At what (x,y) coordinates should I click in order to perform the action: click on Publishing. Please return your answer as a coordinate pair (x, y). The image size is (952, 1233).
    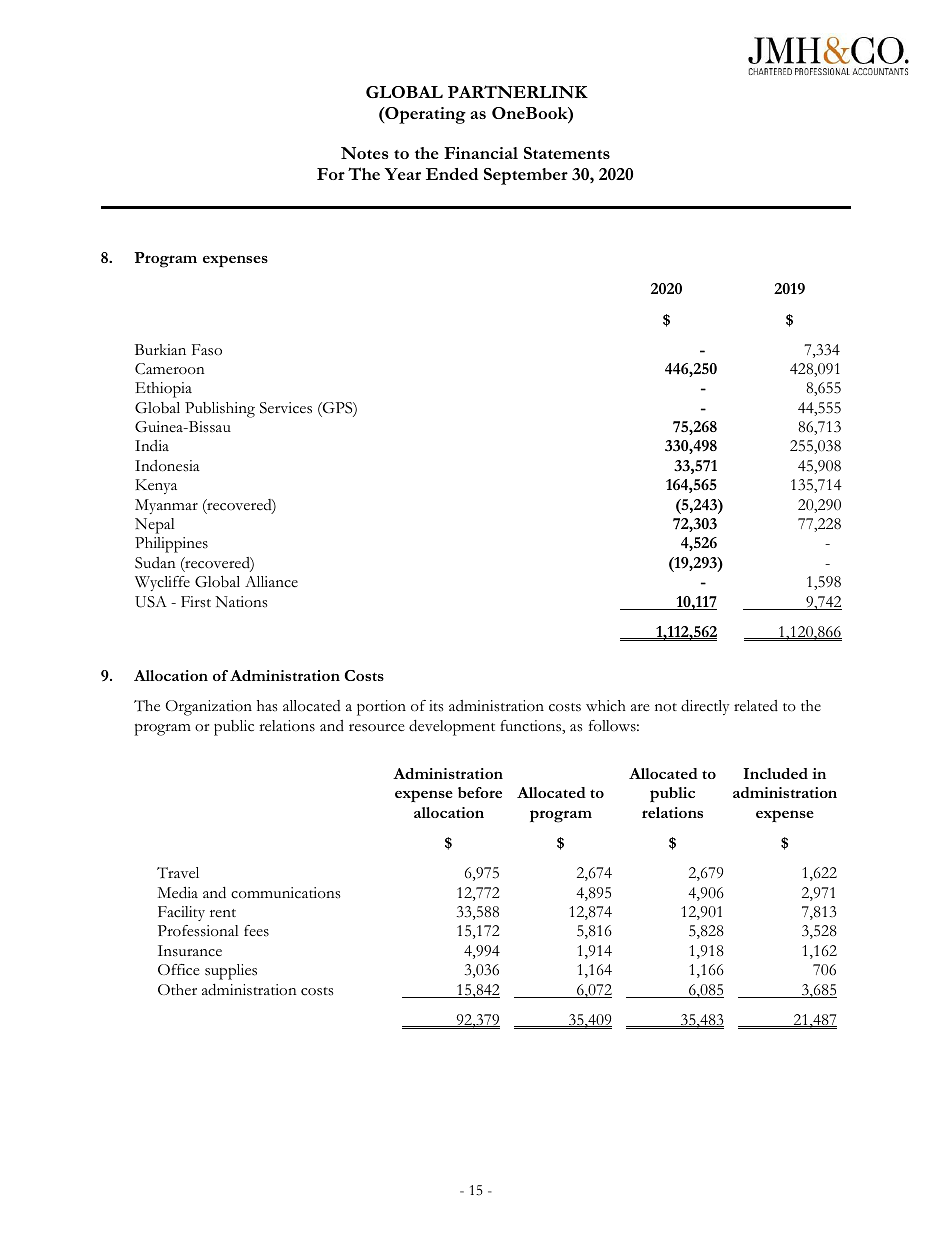
    Looking at the image, I should click on (220, 410).
